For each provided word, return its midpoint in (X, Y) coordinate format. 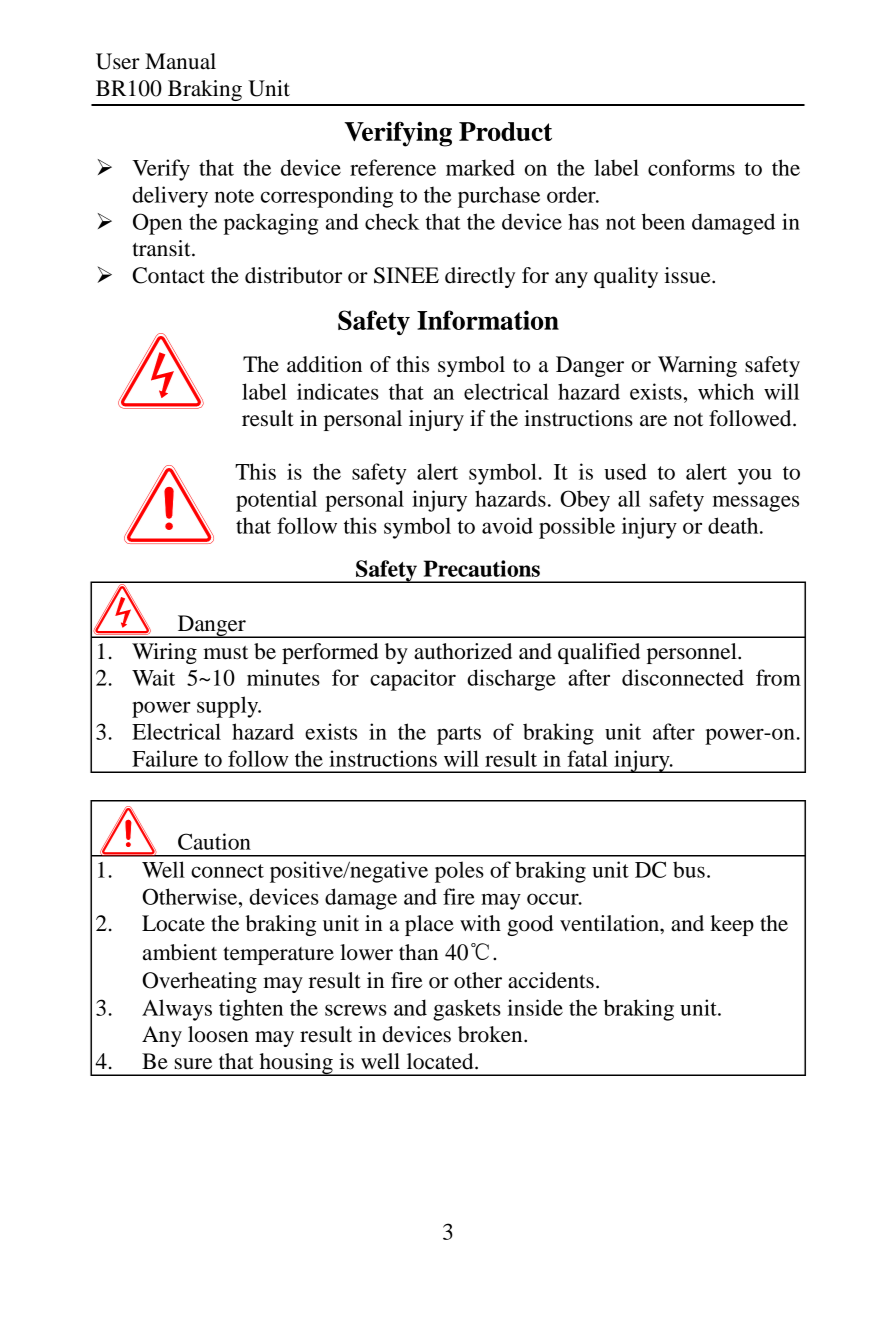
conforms (691, 167)
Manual (180, 61)
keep (732, 925)
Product (505, 131)
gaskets (467, 1010)
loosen (218, 1034)
